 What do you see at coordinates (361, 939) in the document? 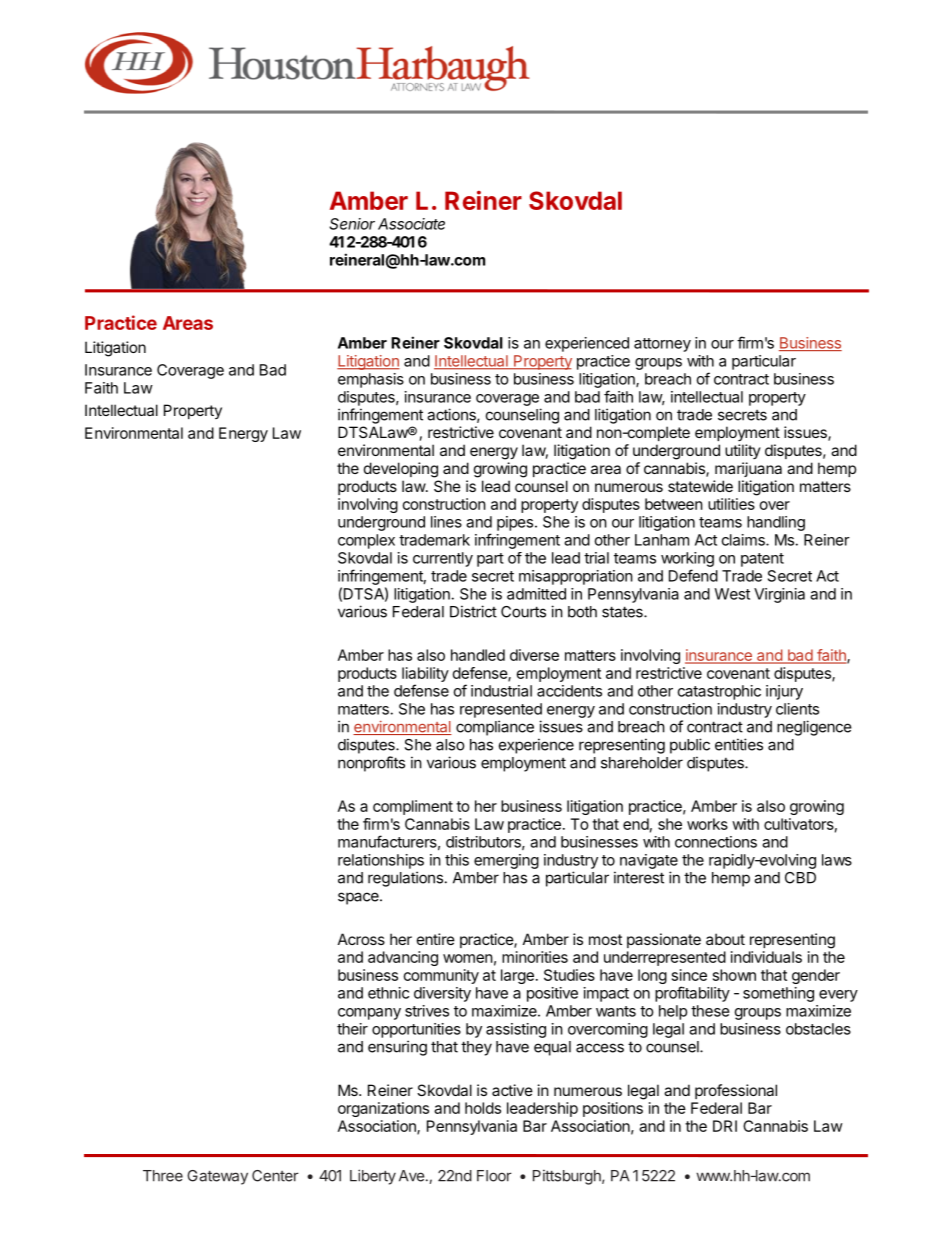
I see `Across` at bounding box center [361, 939].
